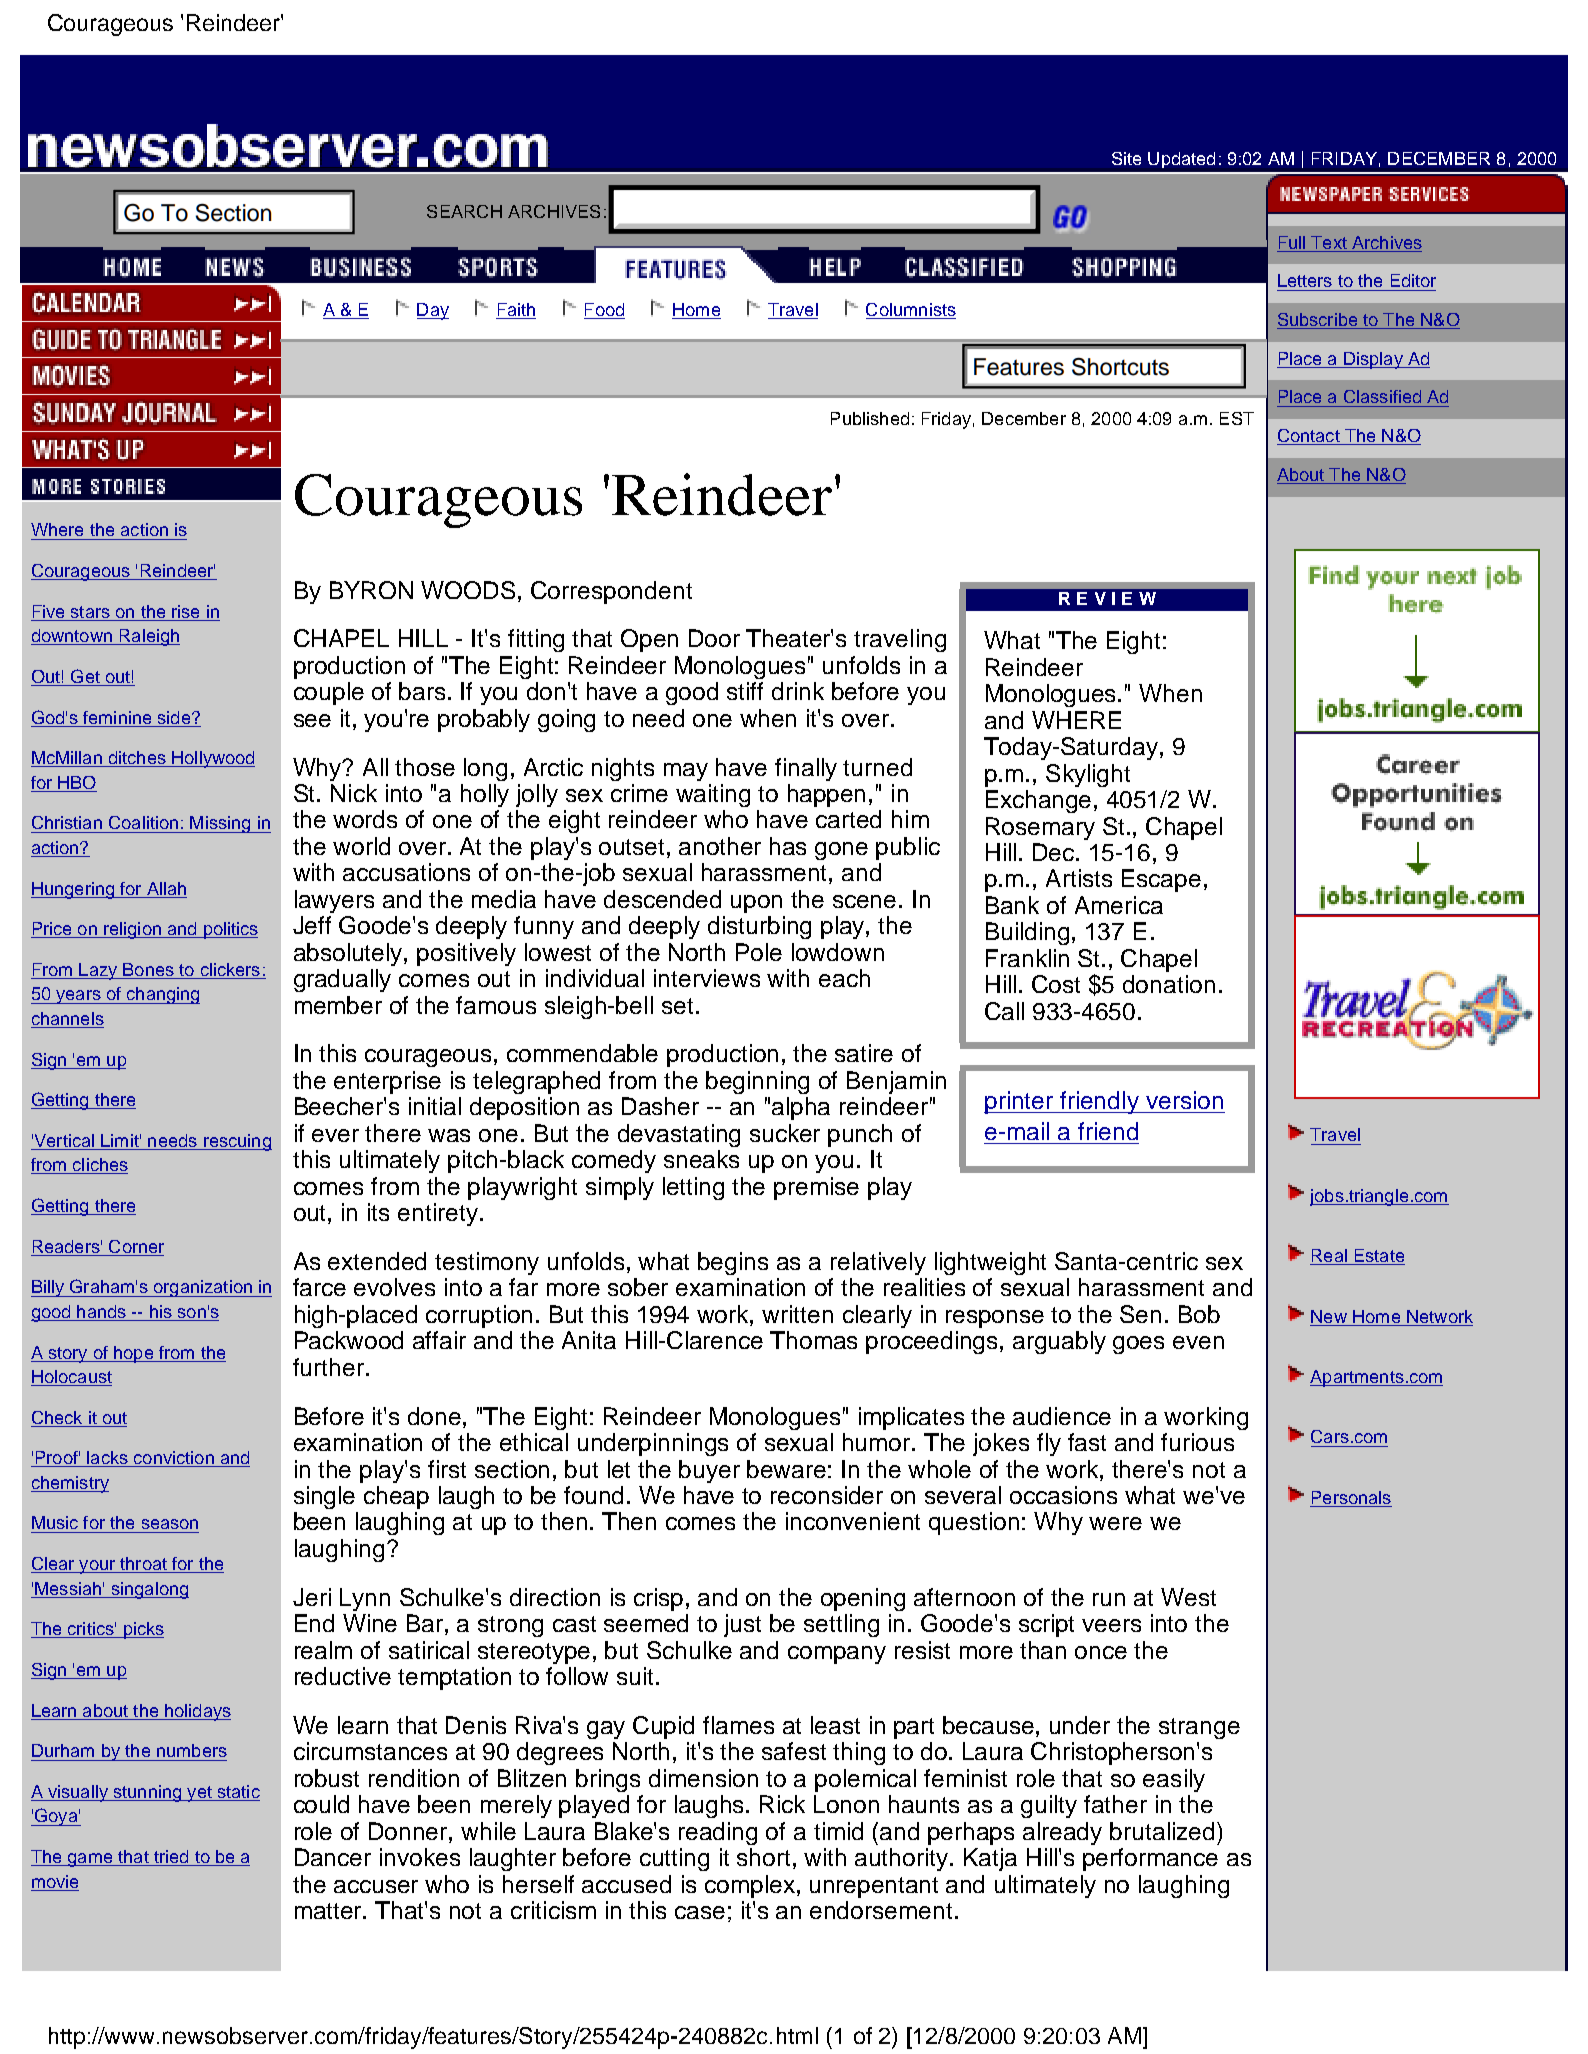 The height and width of the image is (2054, 1588). Describe the element at coordinates (162, 995) in the image. I see `changing` at that location.
